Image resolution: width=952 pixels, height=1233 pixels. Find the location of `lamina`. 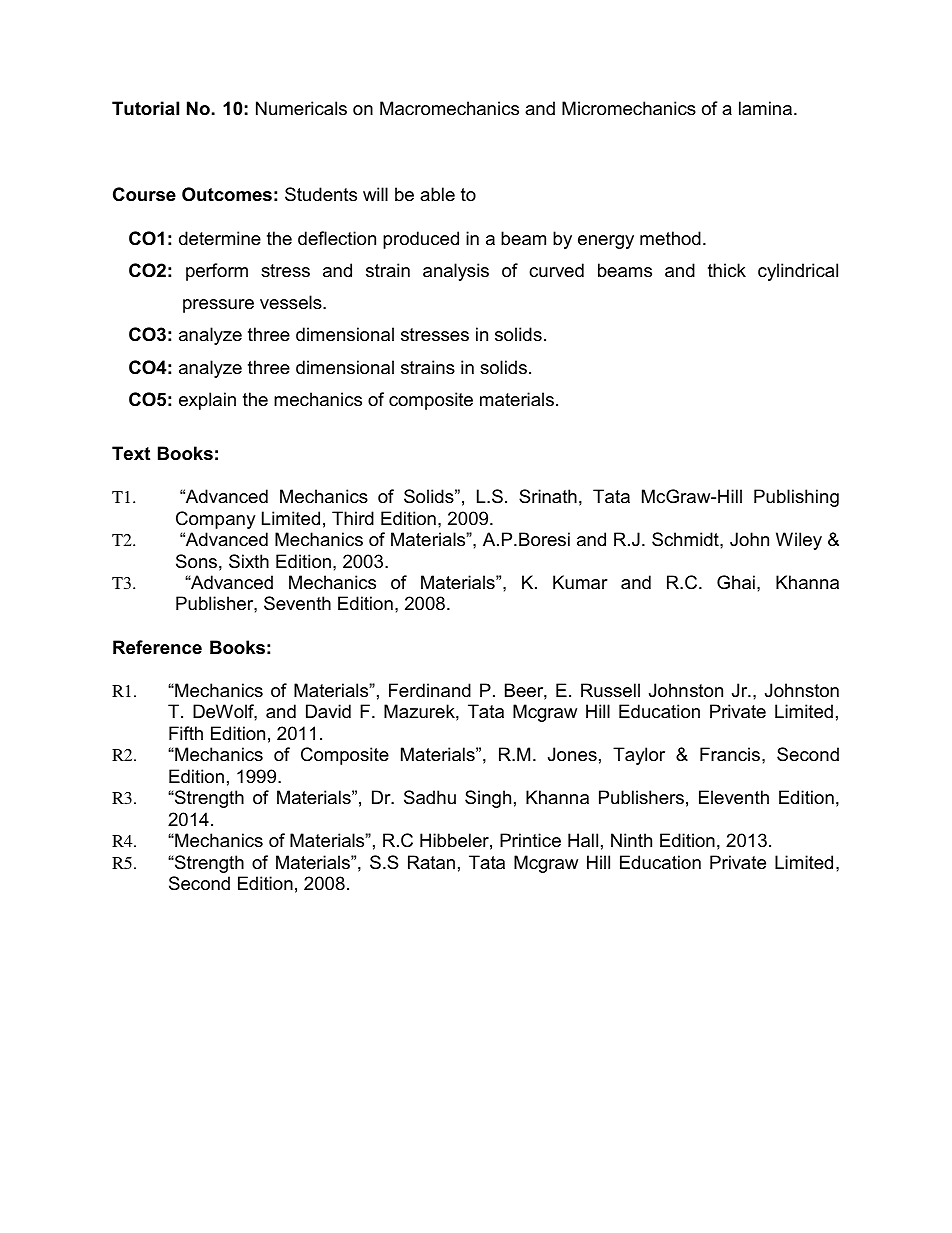

lamina is located at coordinates (765, 108).
